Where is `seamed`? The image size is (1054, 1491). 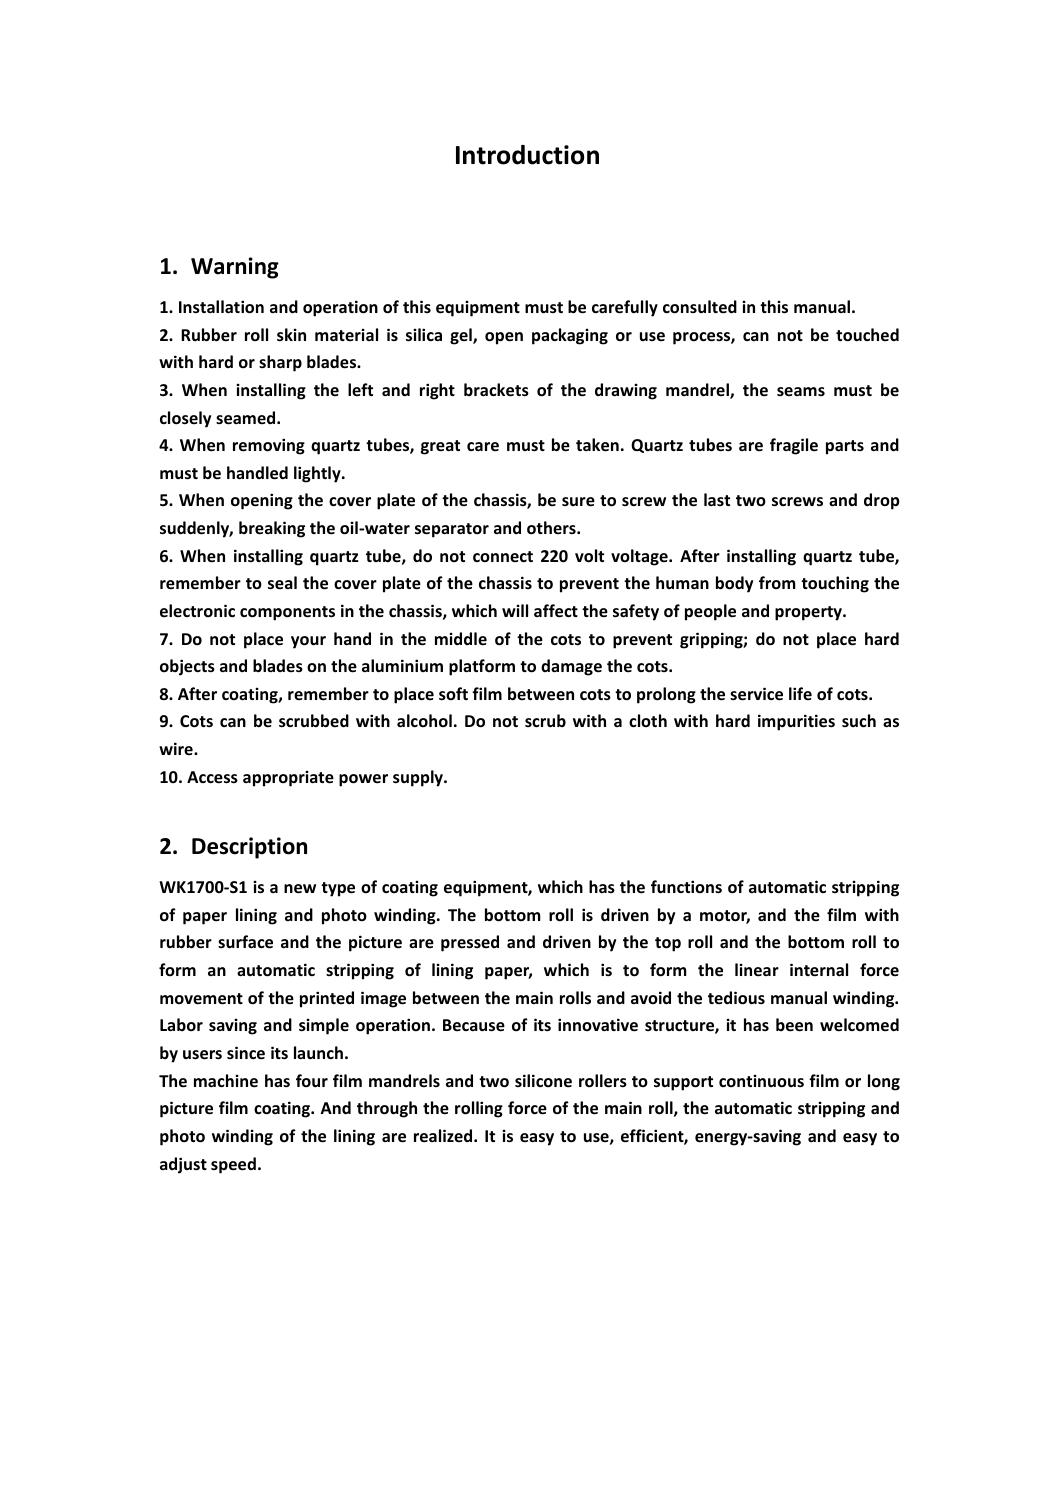 seamed is located at coordinates (247, 418).
